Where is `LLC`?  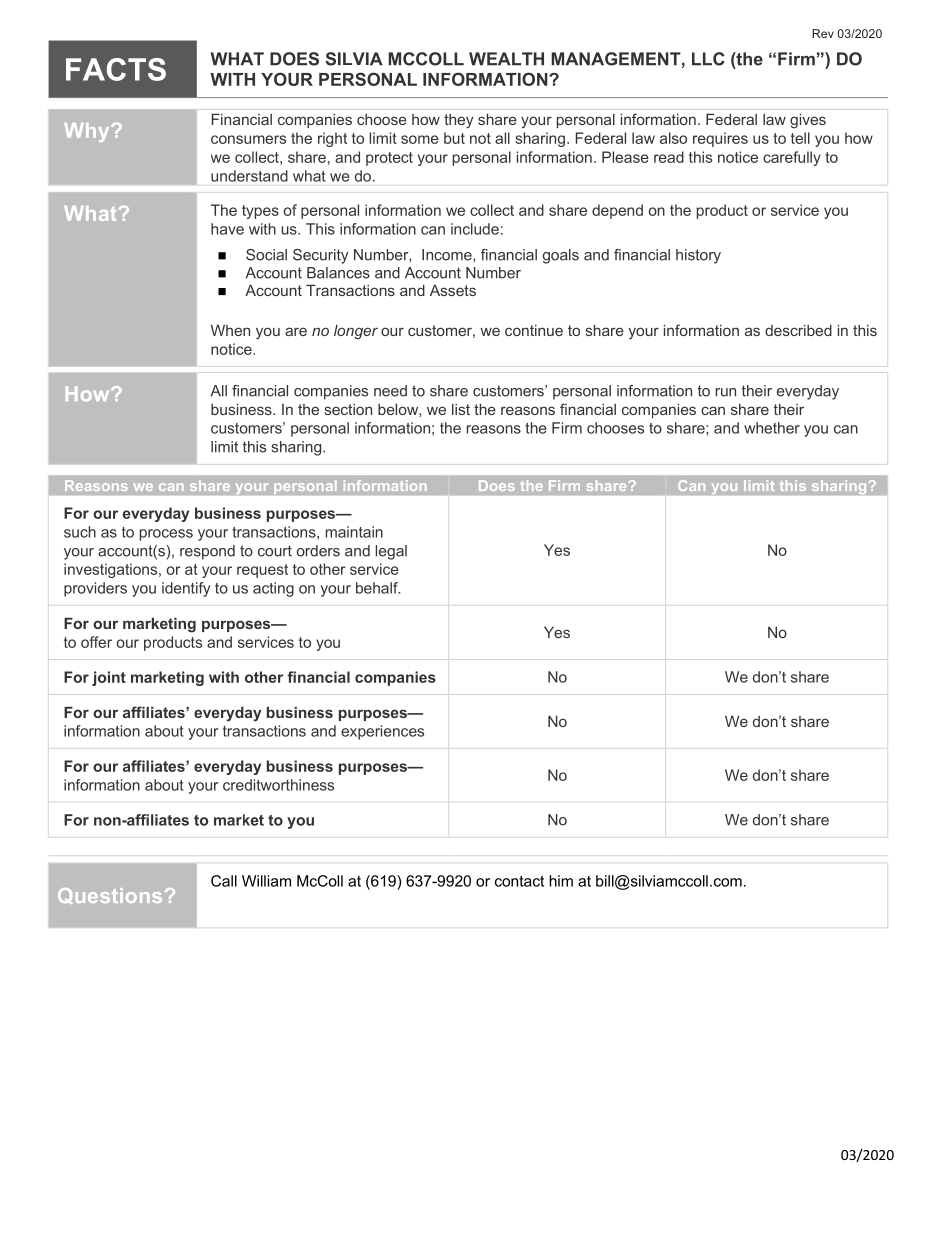 LLC is located at coordinates (708, 59).
